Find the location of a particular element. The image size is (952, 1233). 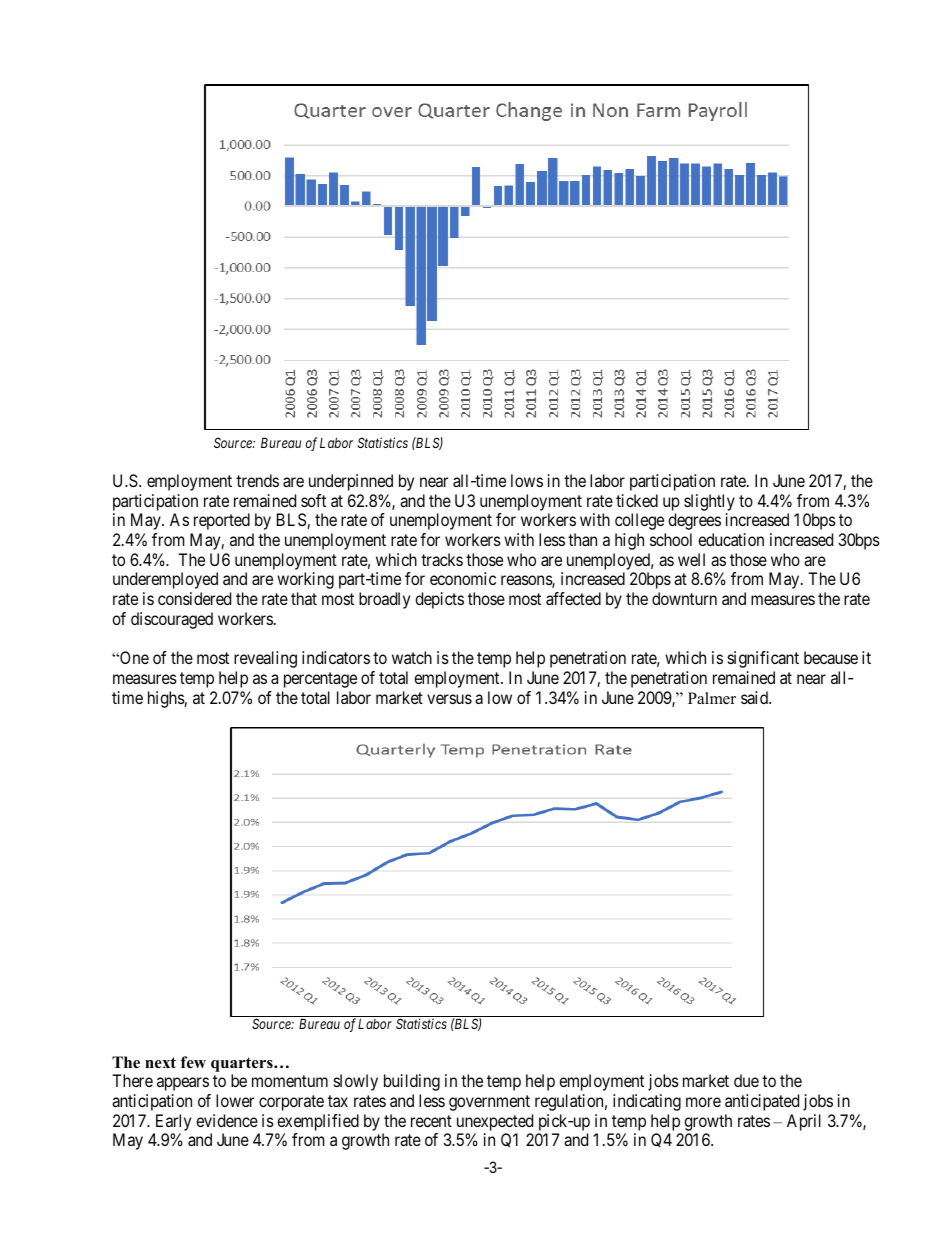

lower is located at coordinates (235, 1100).
